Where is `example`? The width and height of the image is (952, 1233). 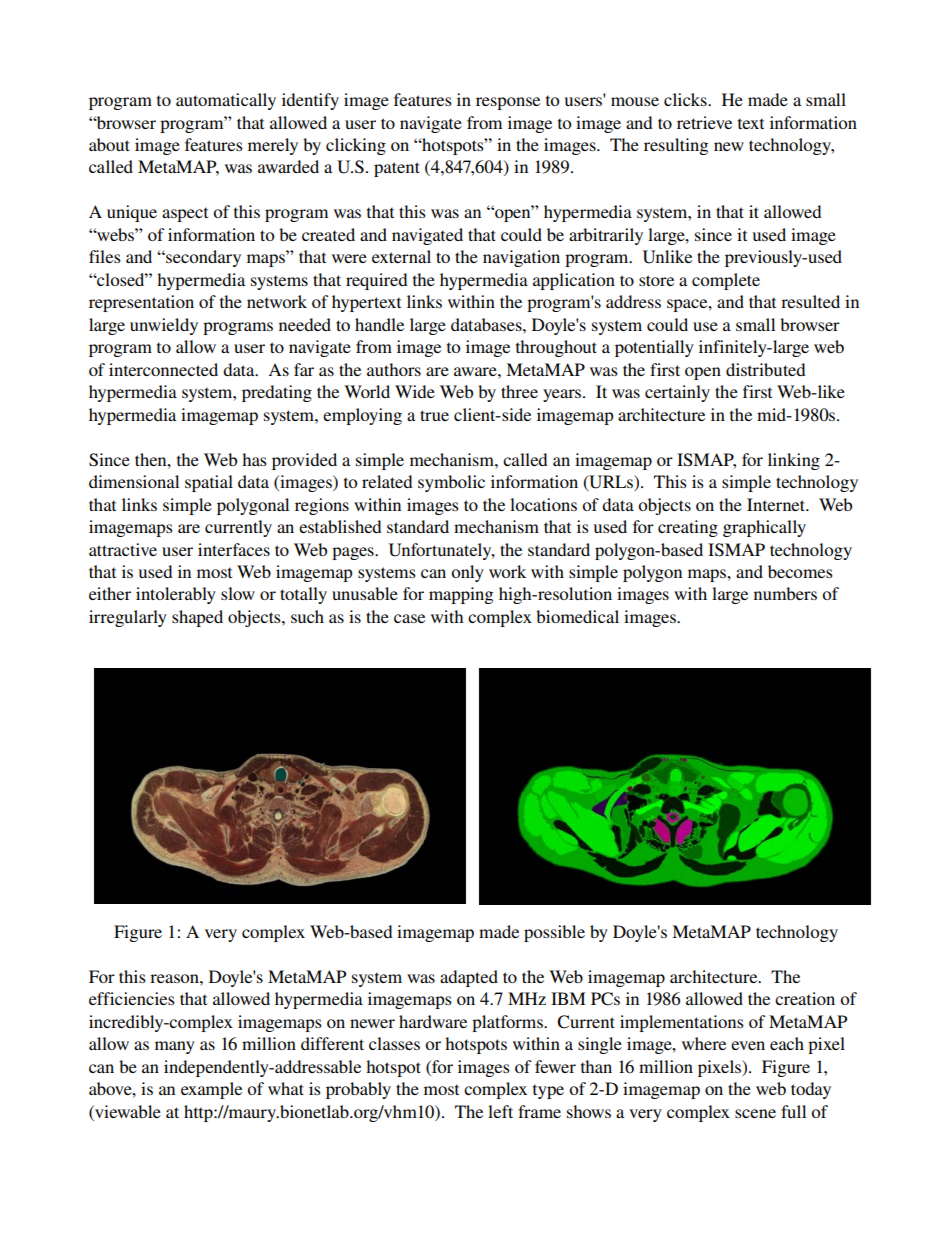
example is located at coordinates (211, 1090).
